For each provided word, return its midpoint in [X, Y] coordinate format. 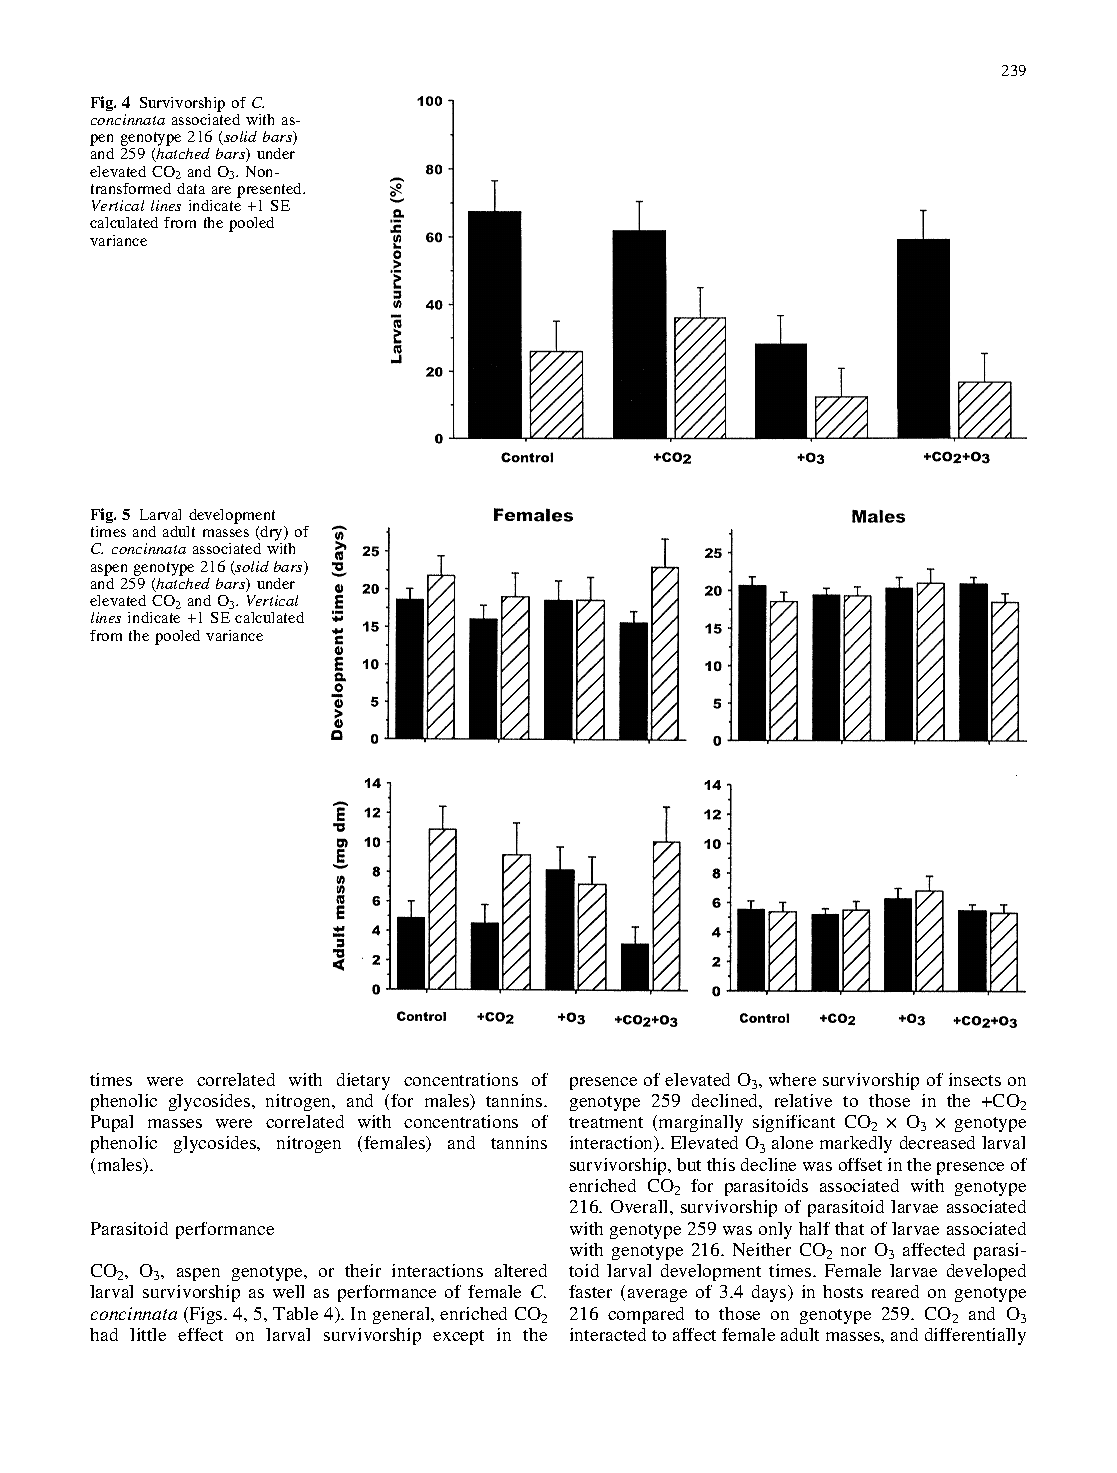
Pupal [112, 1123]
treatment [606, 1122]
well [288, 1291]
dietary [363, 1081]
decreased [937, 1142]
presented [271, 190]
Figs [207, 1315]
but [689, 1164]
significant [794, 1123]
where [792, 1079]
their [363, 1270]
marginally [701, 1123]
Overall [641, 1206]
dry [272, 535]
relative [803, 1100]
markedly [856, 1144]
